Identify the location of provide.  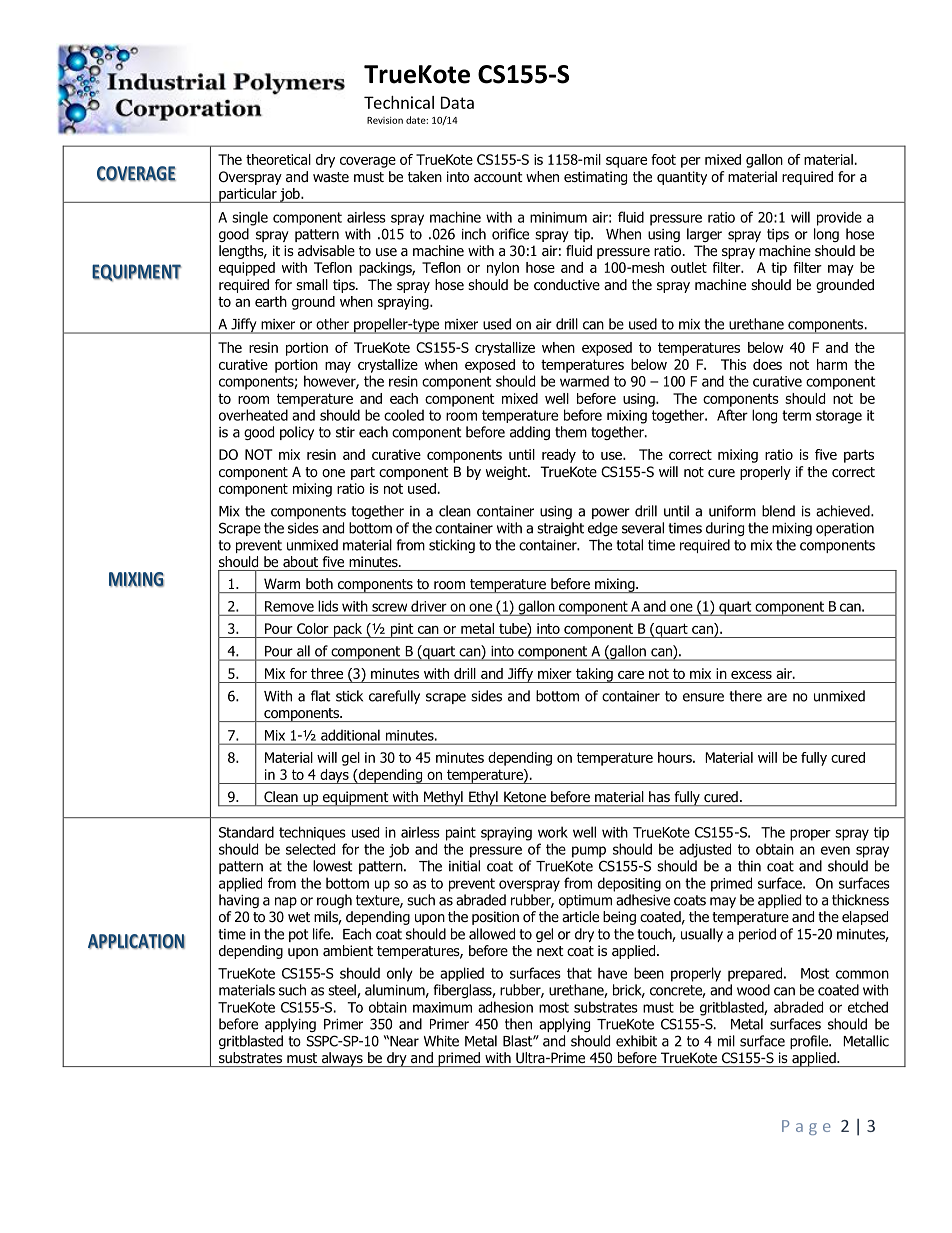
(839, 218).
